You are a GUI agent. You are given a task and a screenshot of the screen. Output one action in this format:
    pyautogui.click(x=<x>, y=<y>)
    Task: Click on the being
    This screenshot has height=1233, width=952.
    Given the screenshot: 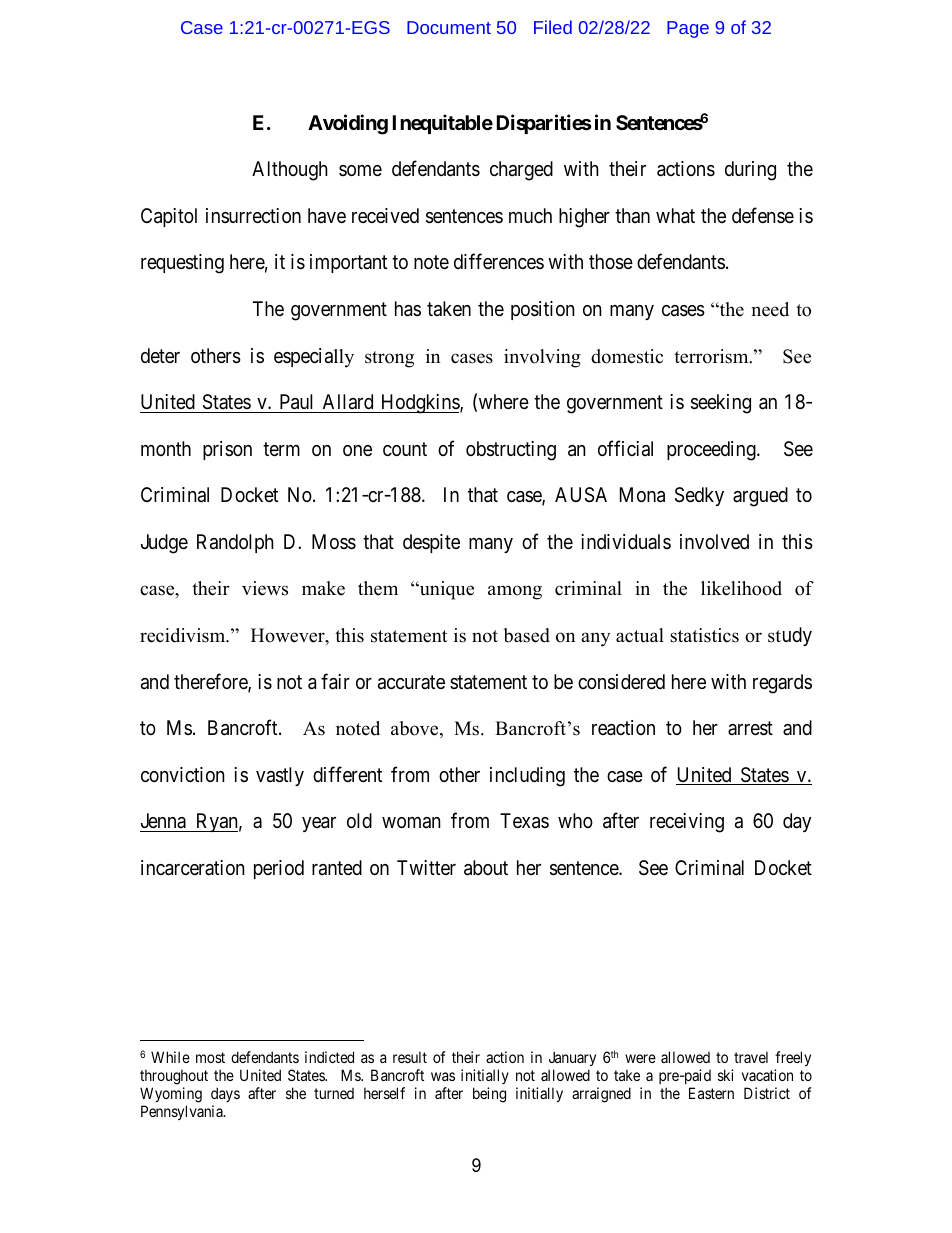 What is the action you would take?
    pyautogui.click(x=489, y=1095)
